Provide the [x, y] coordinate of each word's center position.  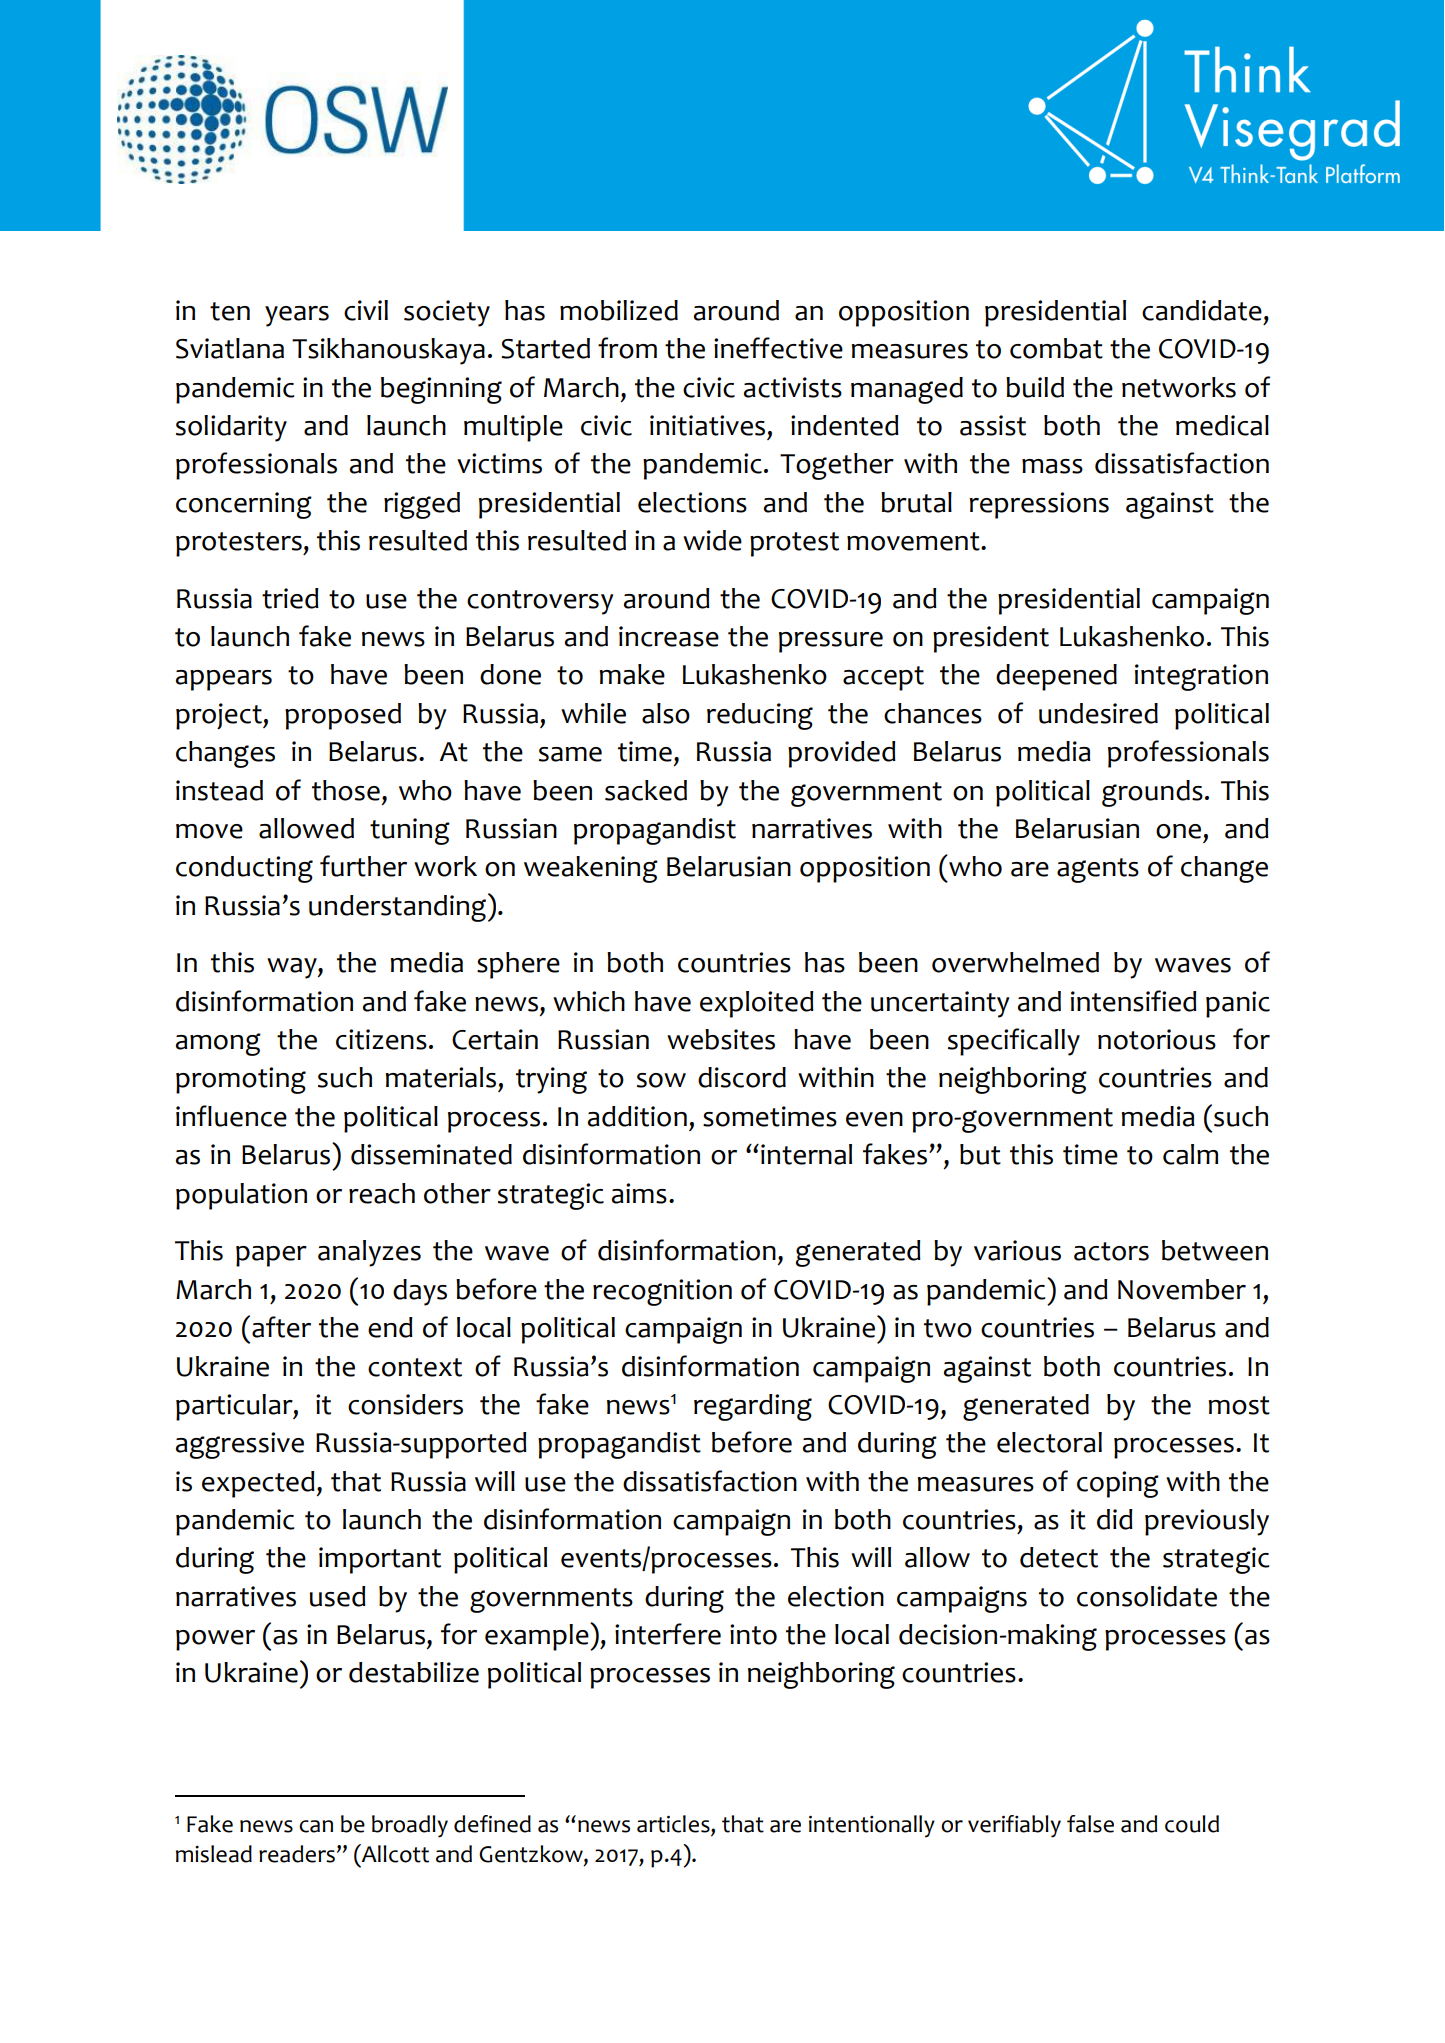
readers [297, 1854]
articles [674, 1825]
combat [1056, 348]
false [1090, 1824]
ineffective [778, 348]
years [297, 316]
